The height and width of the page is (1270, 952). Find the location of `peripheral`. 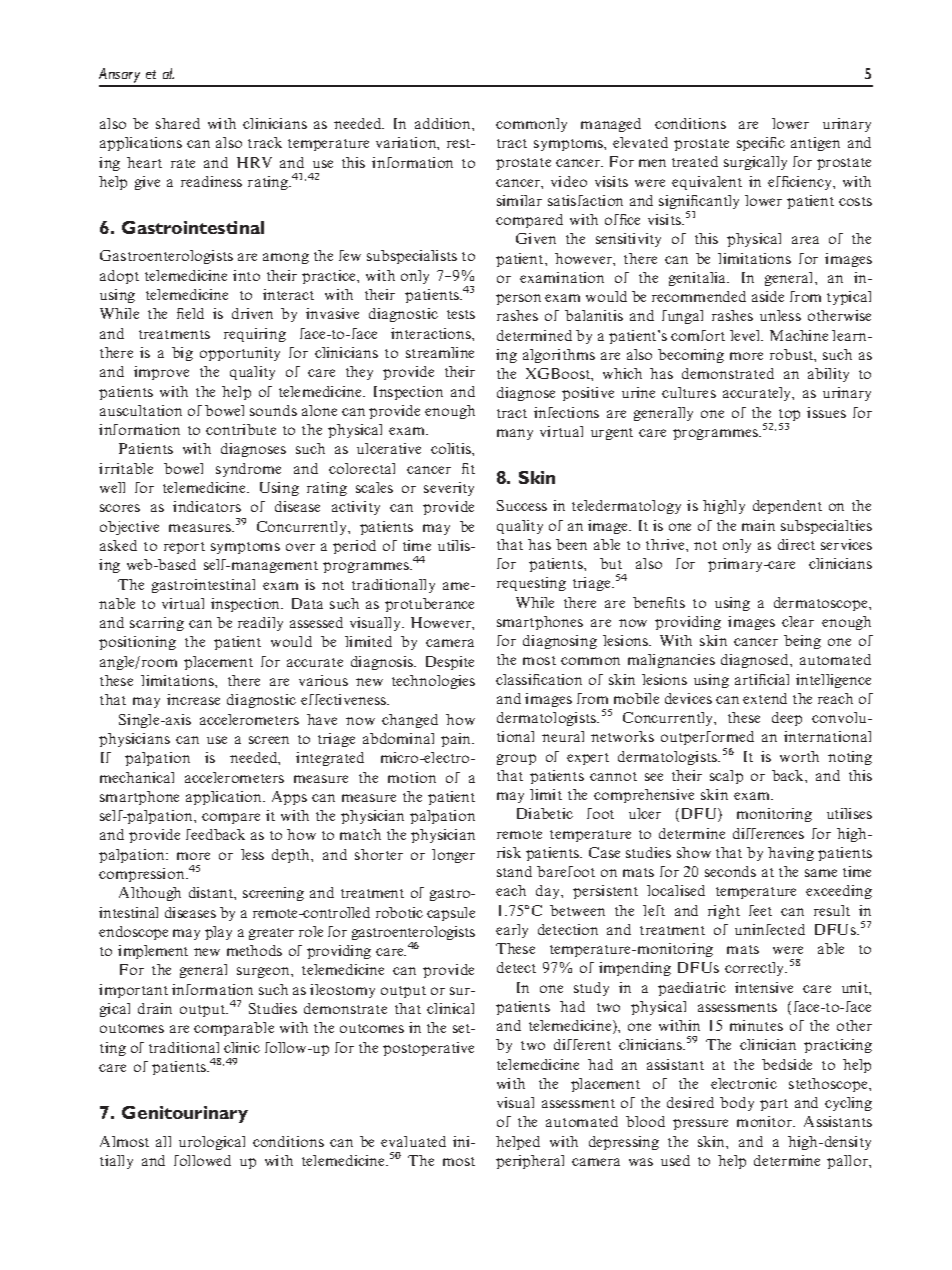

peripheral is located at coordinates (530, 1162).
